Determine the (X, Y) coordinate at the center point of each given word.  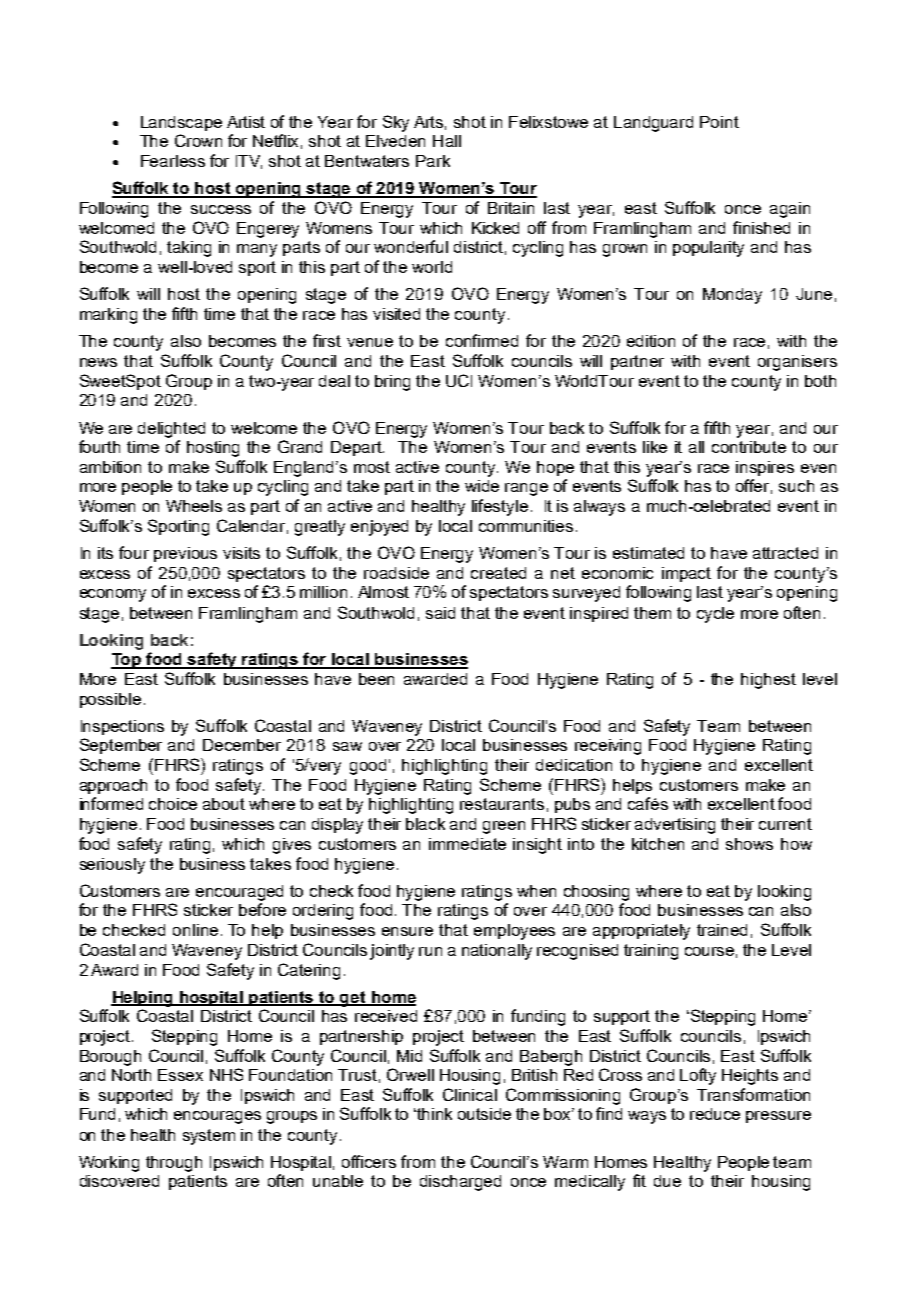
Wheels (194, 506)
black (425, 824)
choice (173, 804)
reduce (715, 1114)
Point (719, 122)
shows (749, 844)
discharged (460, 1183)
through (174, 1164)
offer (754, 486)
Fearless (173, 161)
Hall (447, 141)
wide (482, 486)
